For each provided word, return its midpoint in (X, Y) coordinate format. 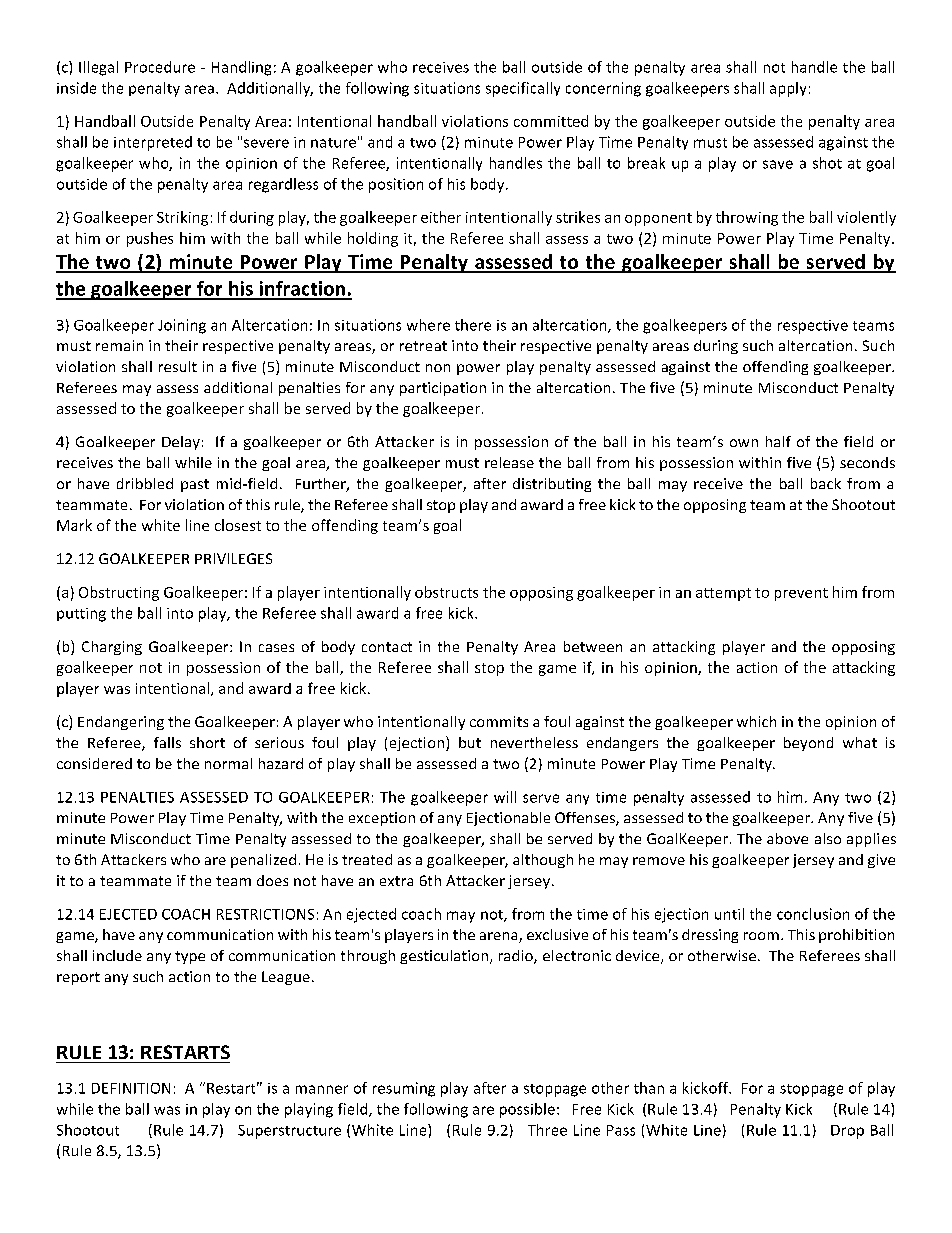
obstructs (446, 592)
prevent (801, 594)
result (178, 366)
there (473, 325)
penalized (263, 861)
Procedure (160, 67)
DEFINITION (131, 1088)
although (543, 861)
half (778, 441)
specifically (523, 89)
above (787, 838)
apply (788, 89)
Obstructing (119, 593)
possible (527, 1110)
